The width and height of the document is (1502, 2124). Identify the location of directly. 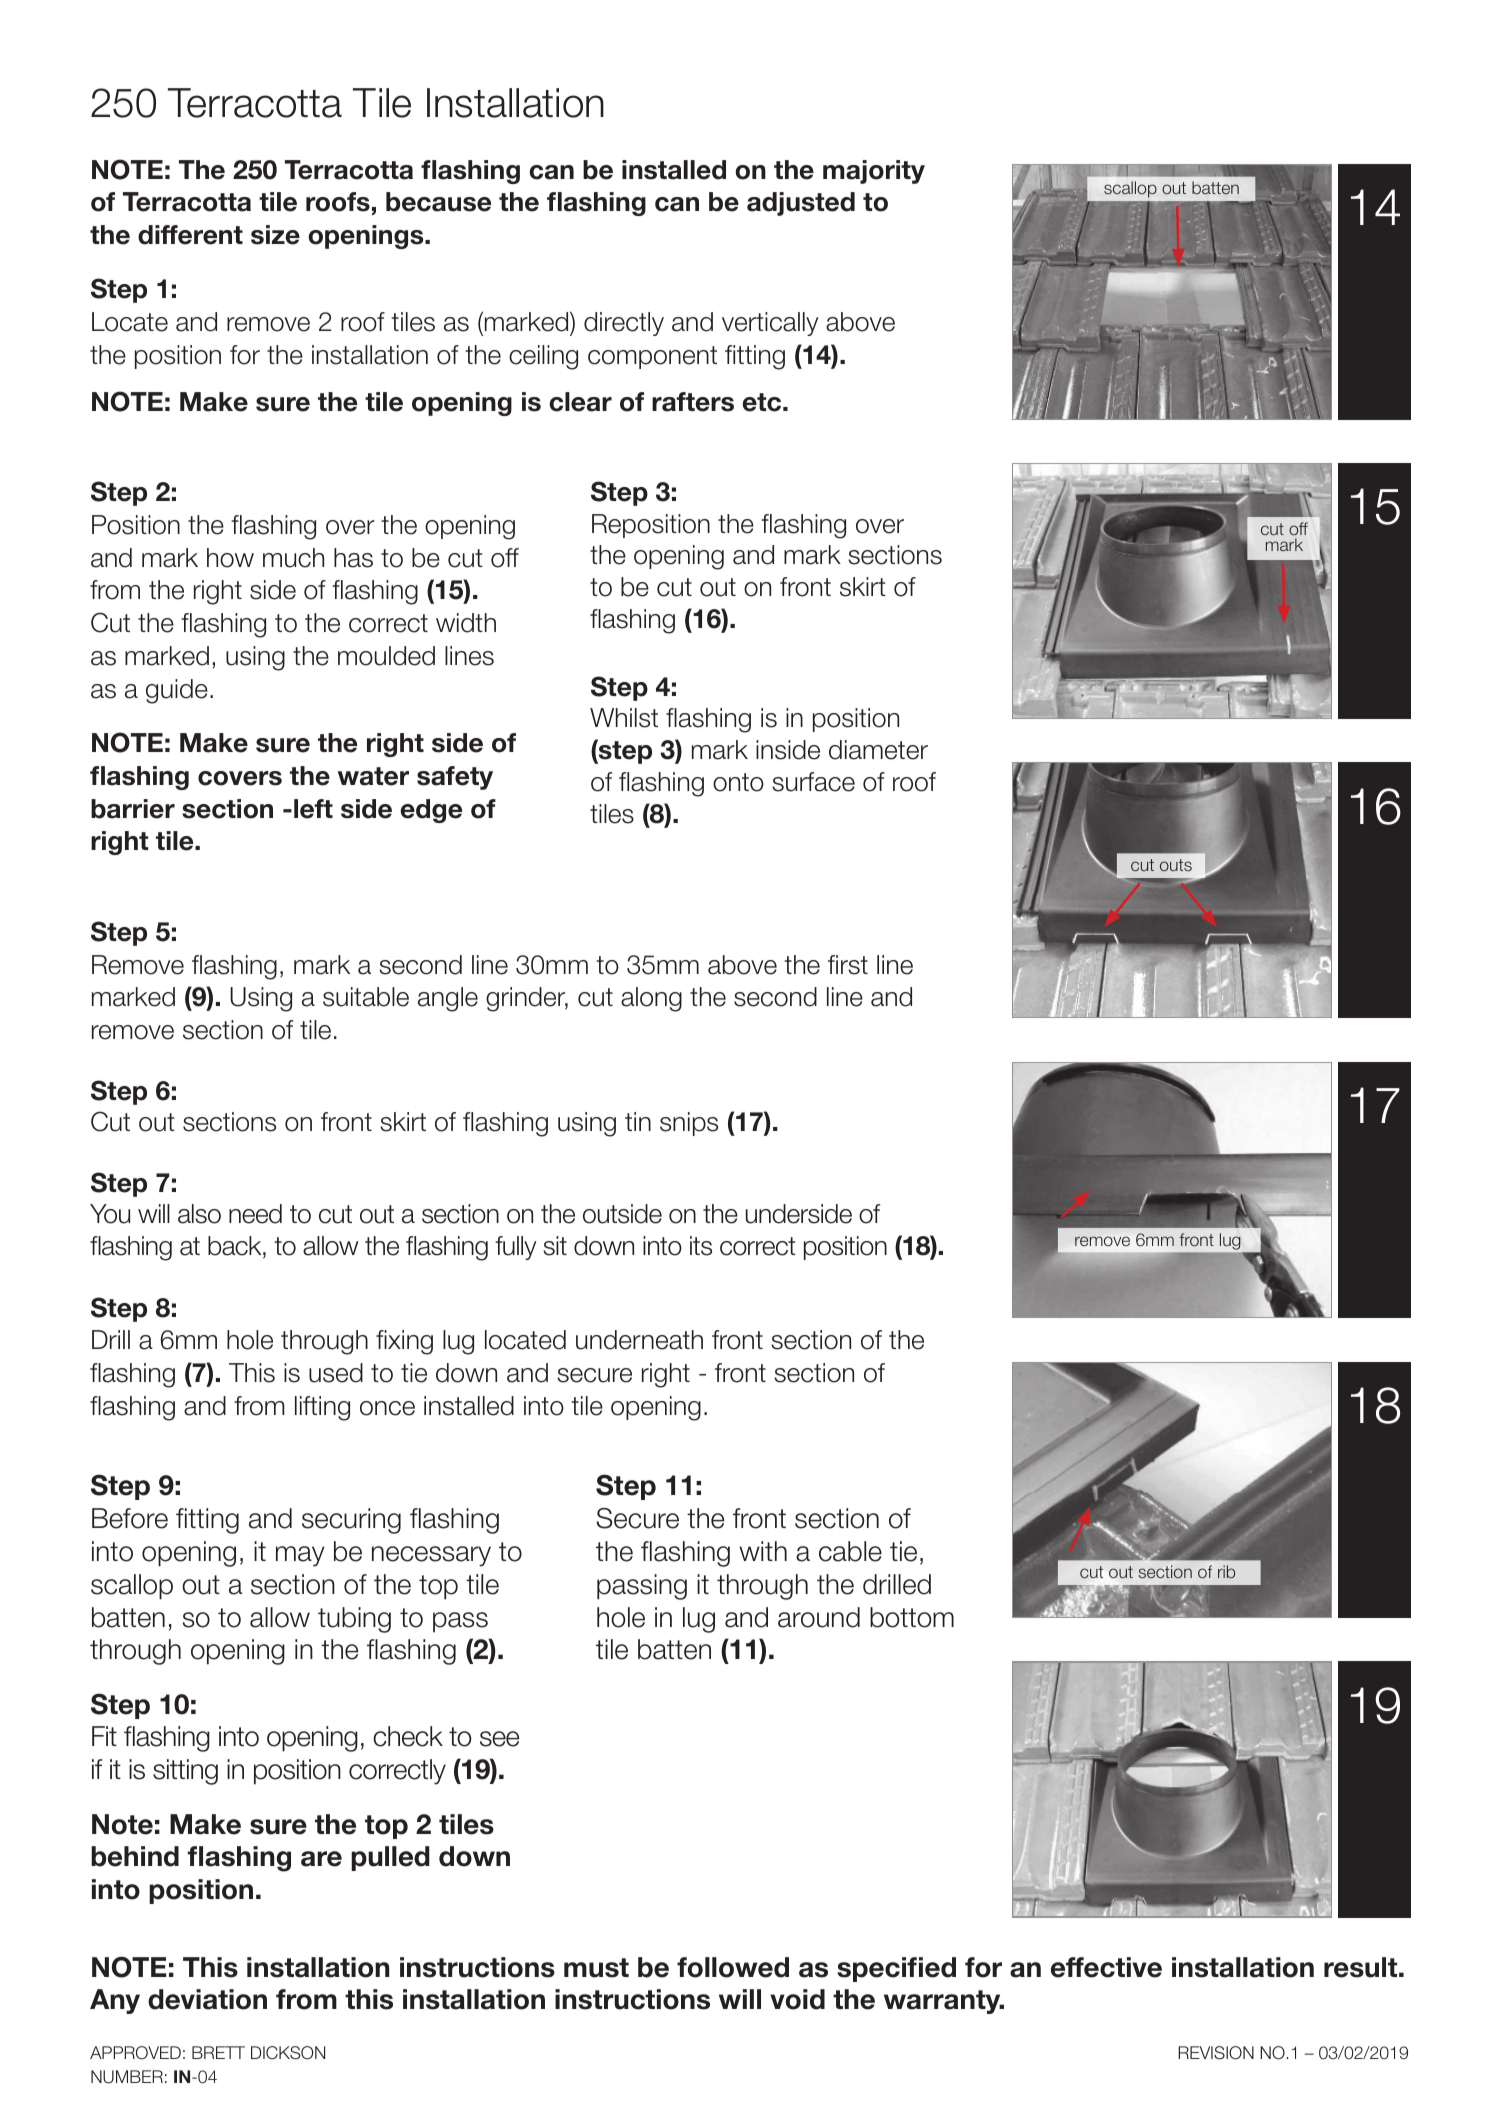
(624, 324).
